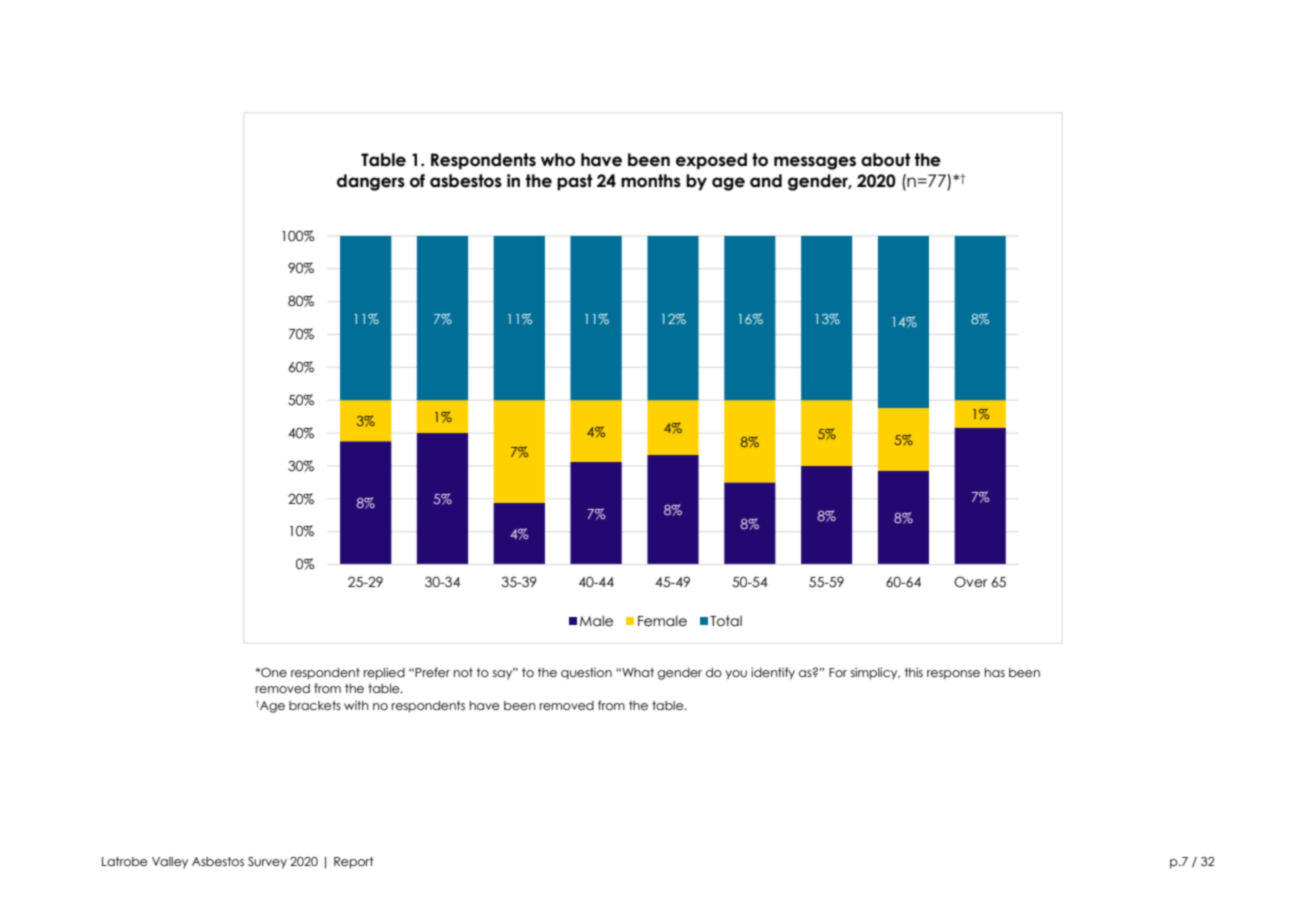 Image resolution: width=1308 pixels, height=924 pixels. What do you see at coordinates (953, 675) in the image?
I see `response` at bounding box center [953, 675].
